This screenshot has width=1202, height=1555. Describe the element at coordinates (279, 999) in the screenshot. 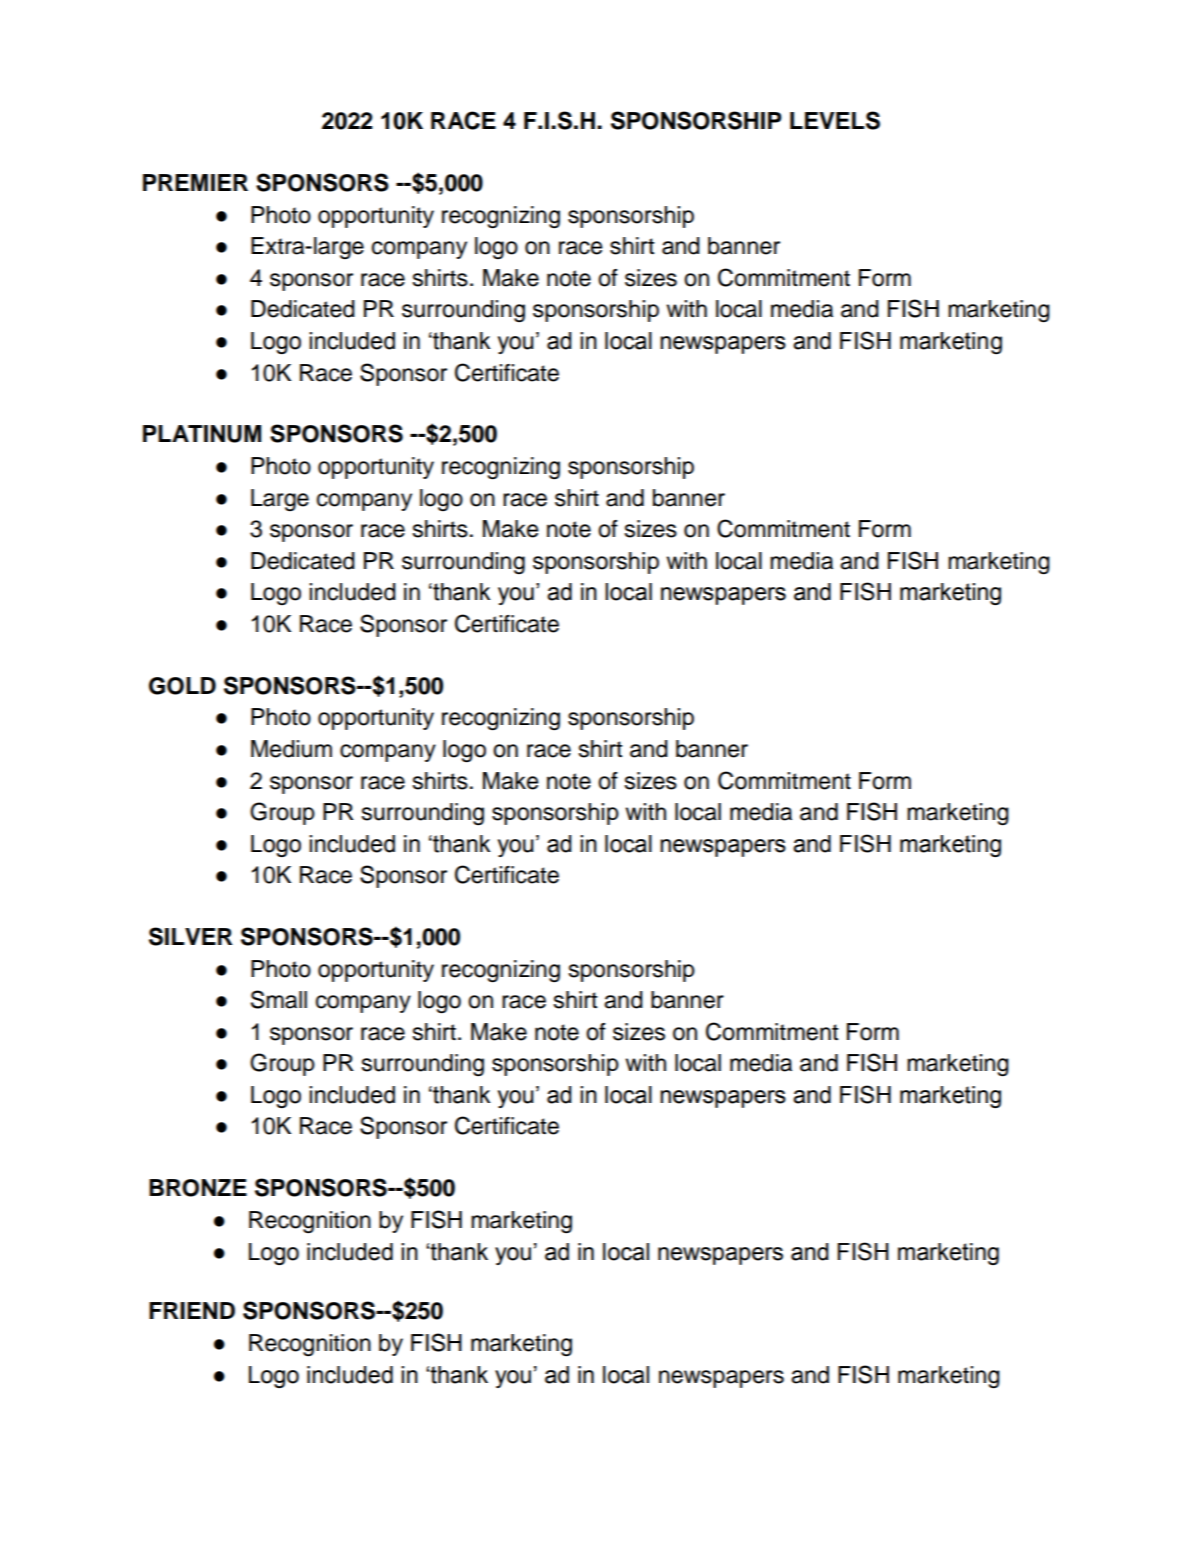

I see `Small` at that location.
